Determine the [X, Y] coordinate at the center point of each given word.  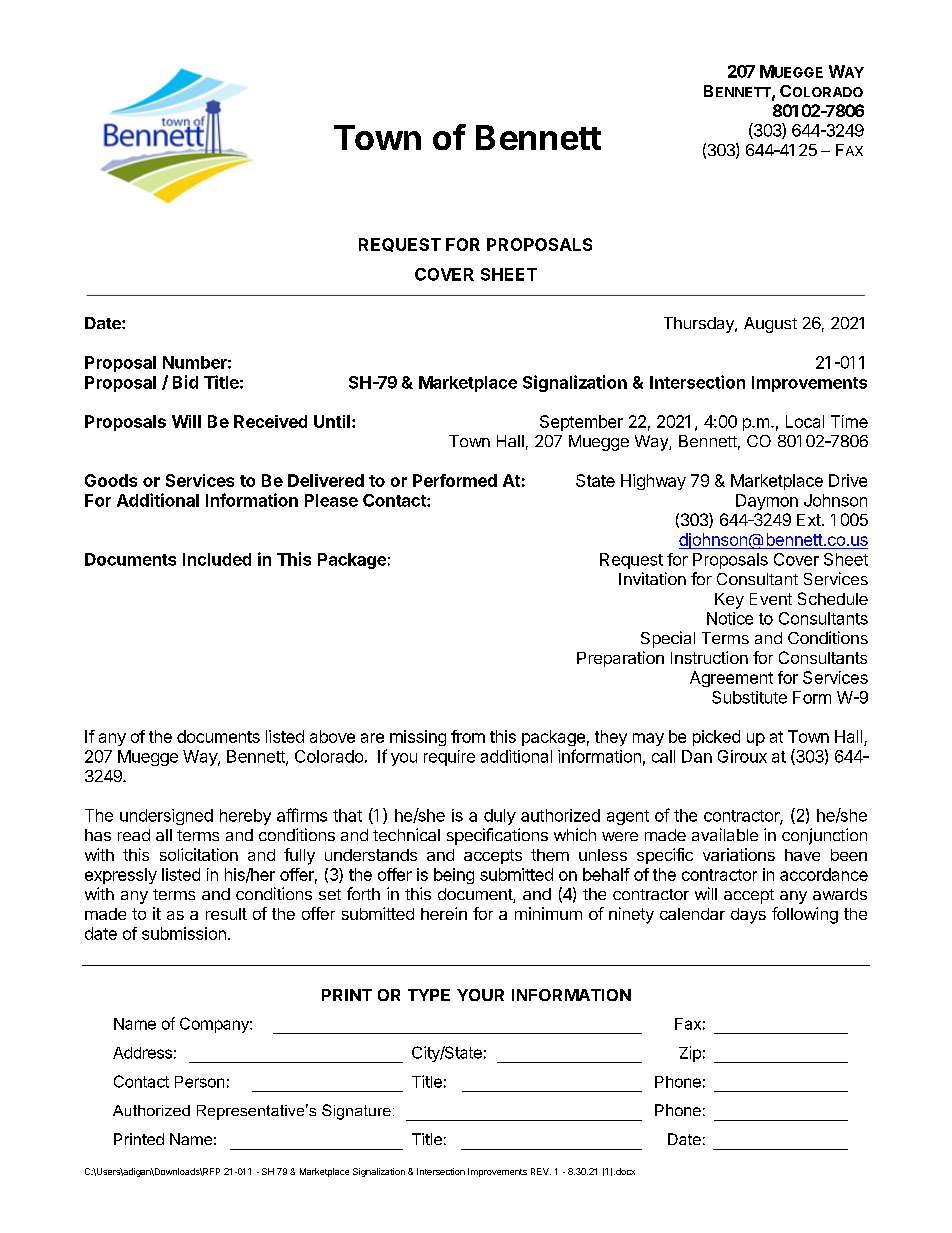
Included [217, 559]
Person [199, 1082]
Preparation [620, 659]
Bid [185, 382]
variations [739, 854]
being [454, 876]
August [770, 325]
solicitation [199, 854]
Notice [730, 618]
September [581, 423]
